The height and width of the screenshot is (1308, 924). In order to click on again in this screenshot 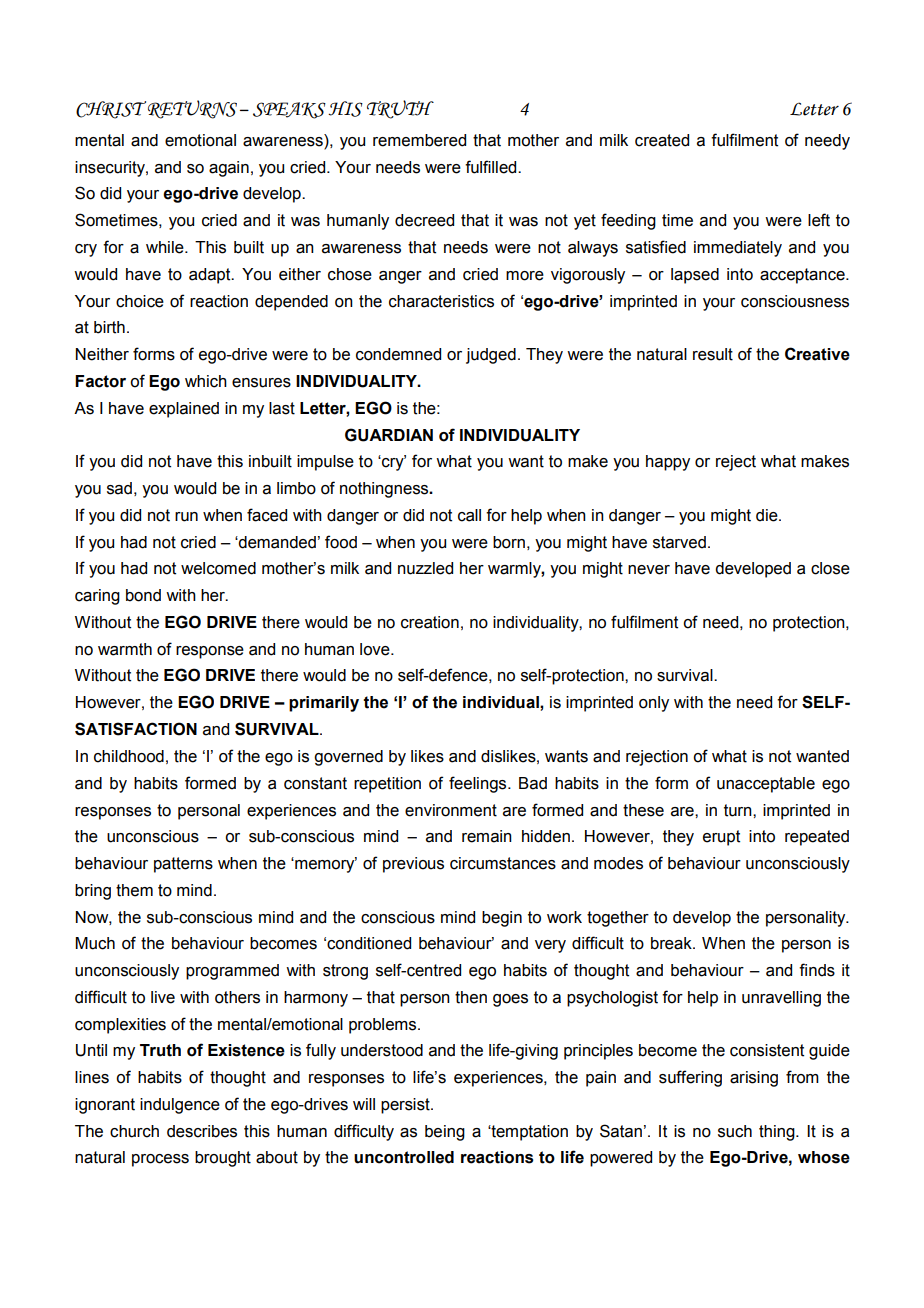, I will do `click(229, 169)`.
